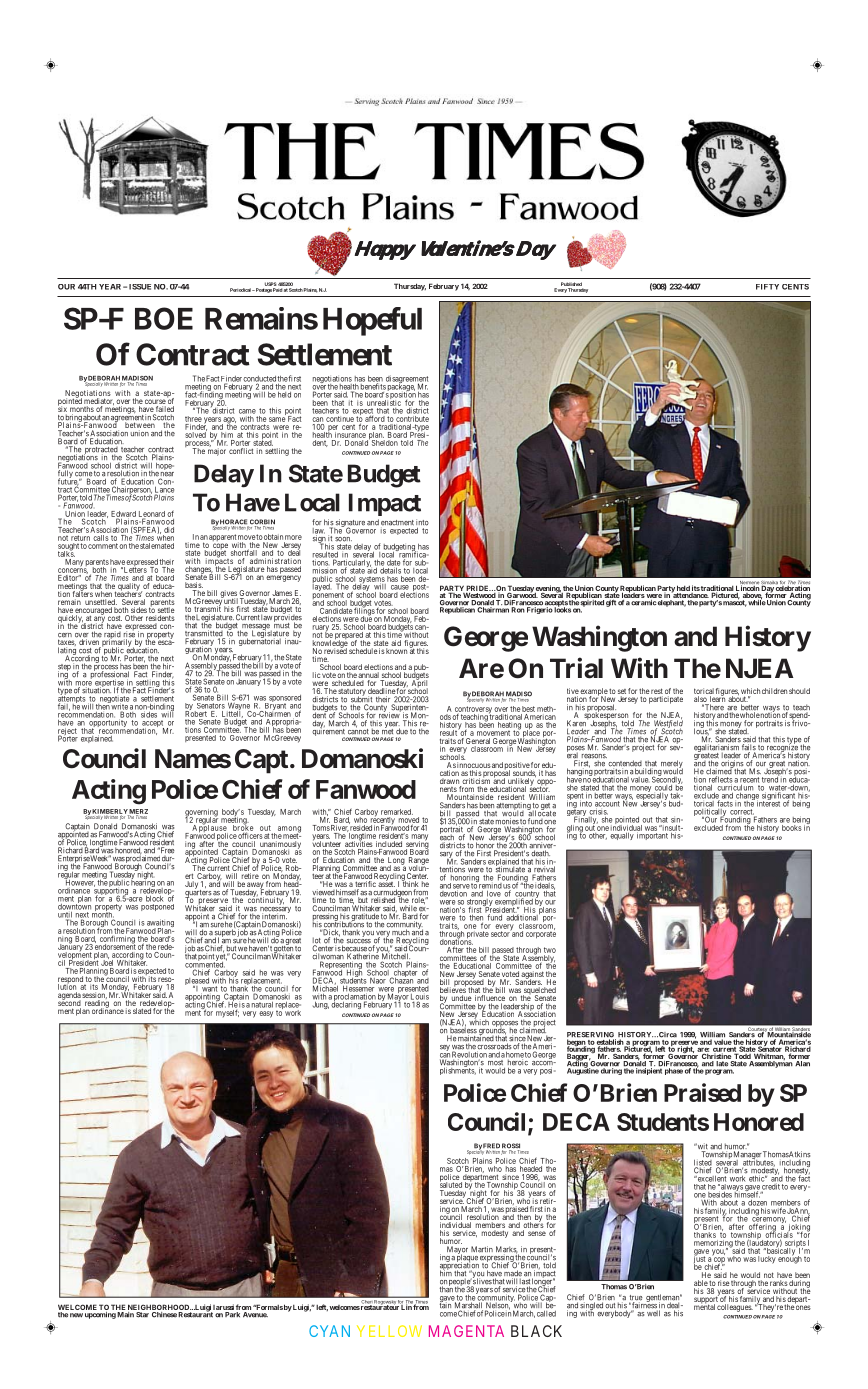  What do you see at coordinates (636, 1299) in the image?
I see `true` at bounding box center [636, 1299].
